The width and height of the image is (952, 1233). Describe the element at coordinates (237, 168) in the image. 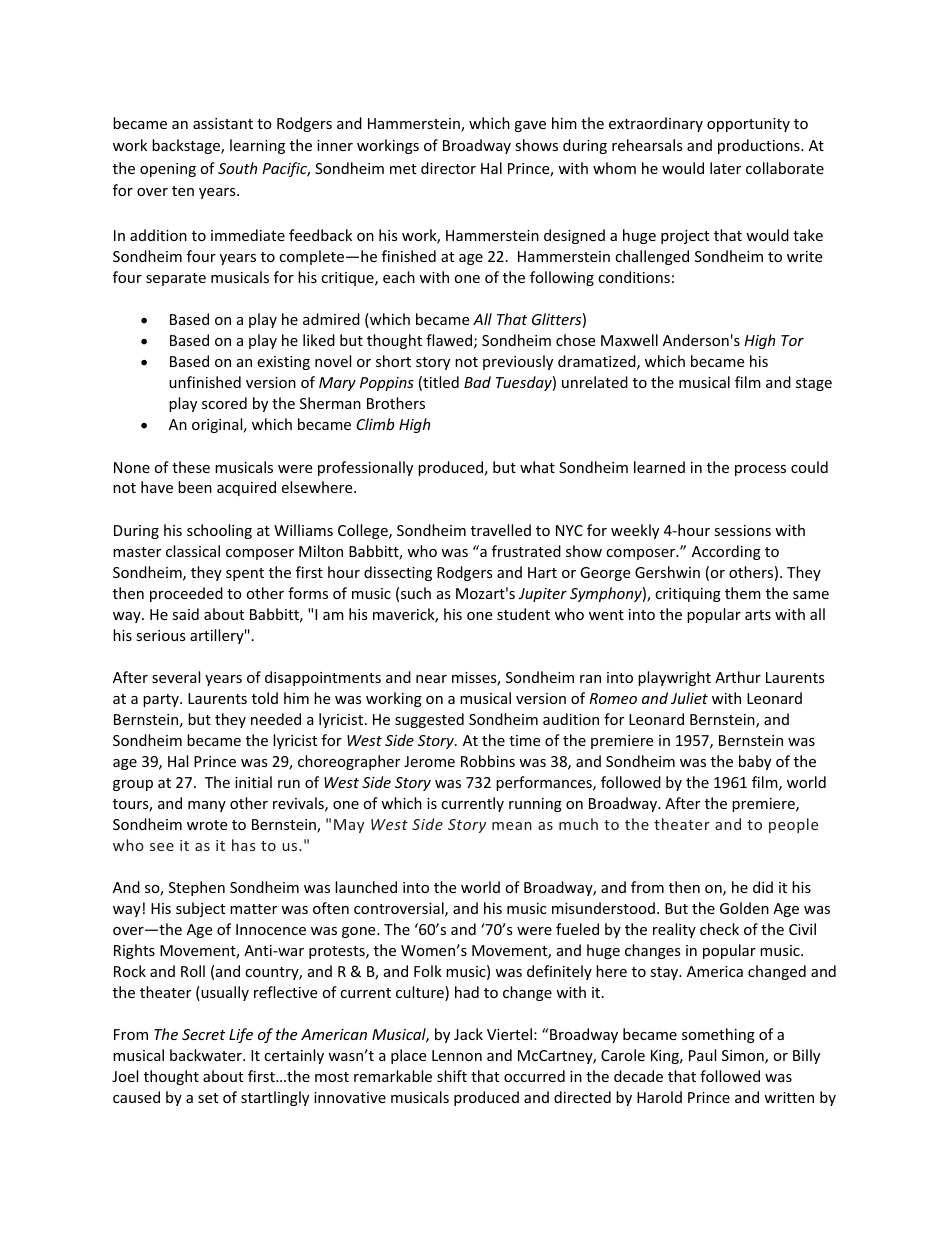

I see `South` at that location.
